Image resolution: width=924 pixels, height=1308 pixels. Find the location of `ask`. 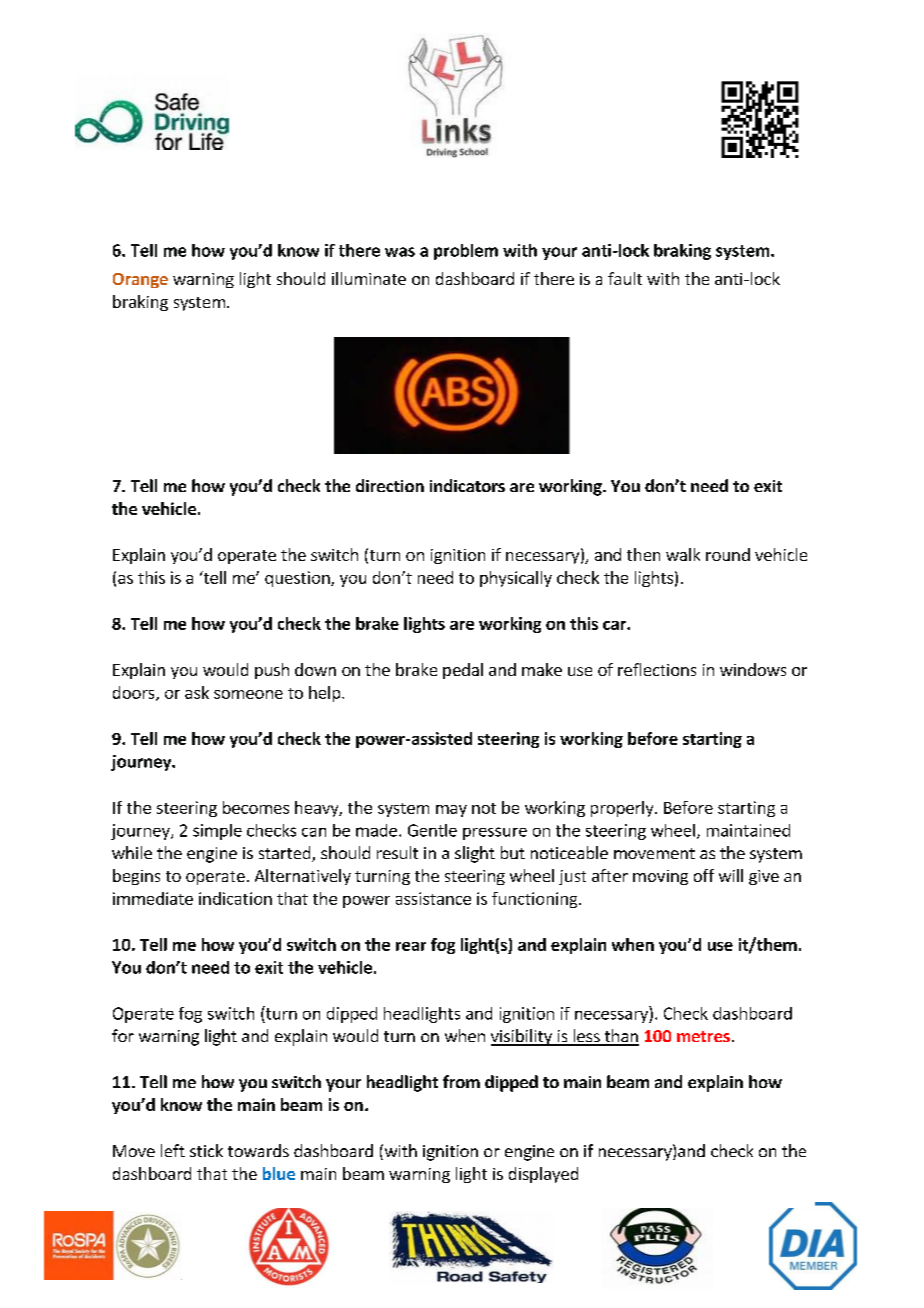

ask is located at coordinates (197, 692).
